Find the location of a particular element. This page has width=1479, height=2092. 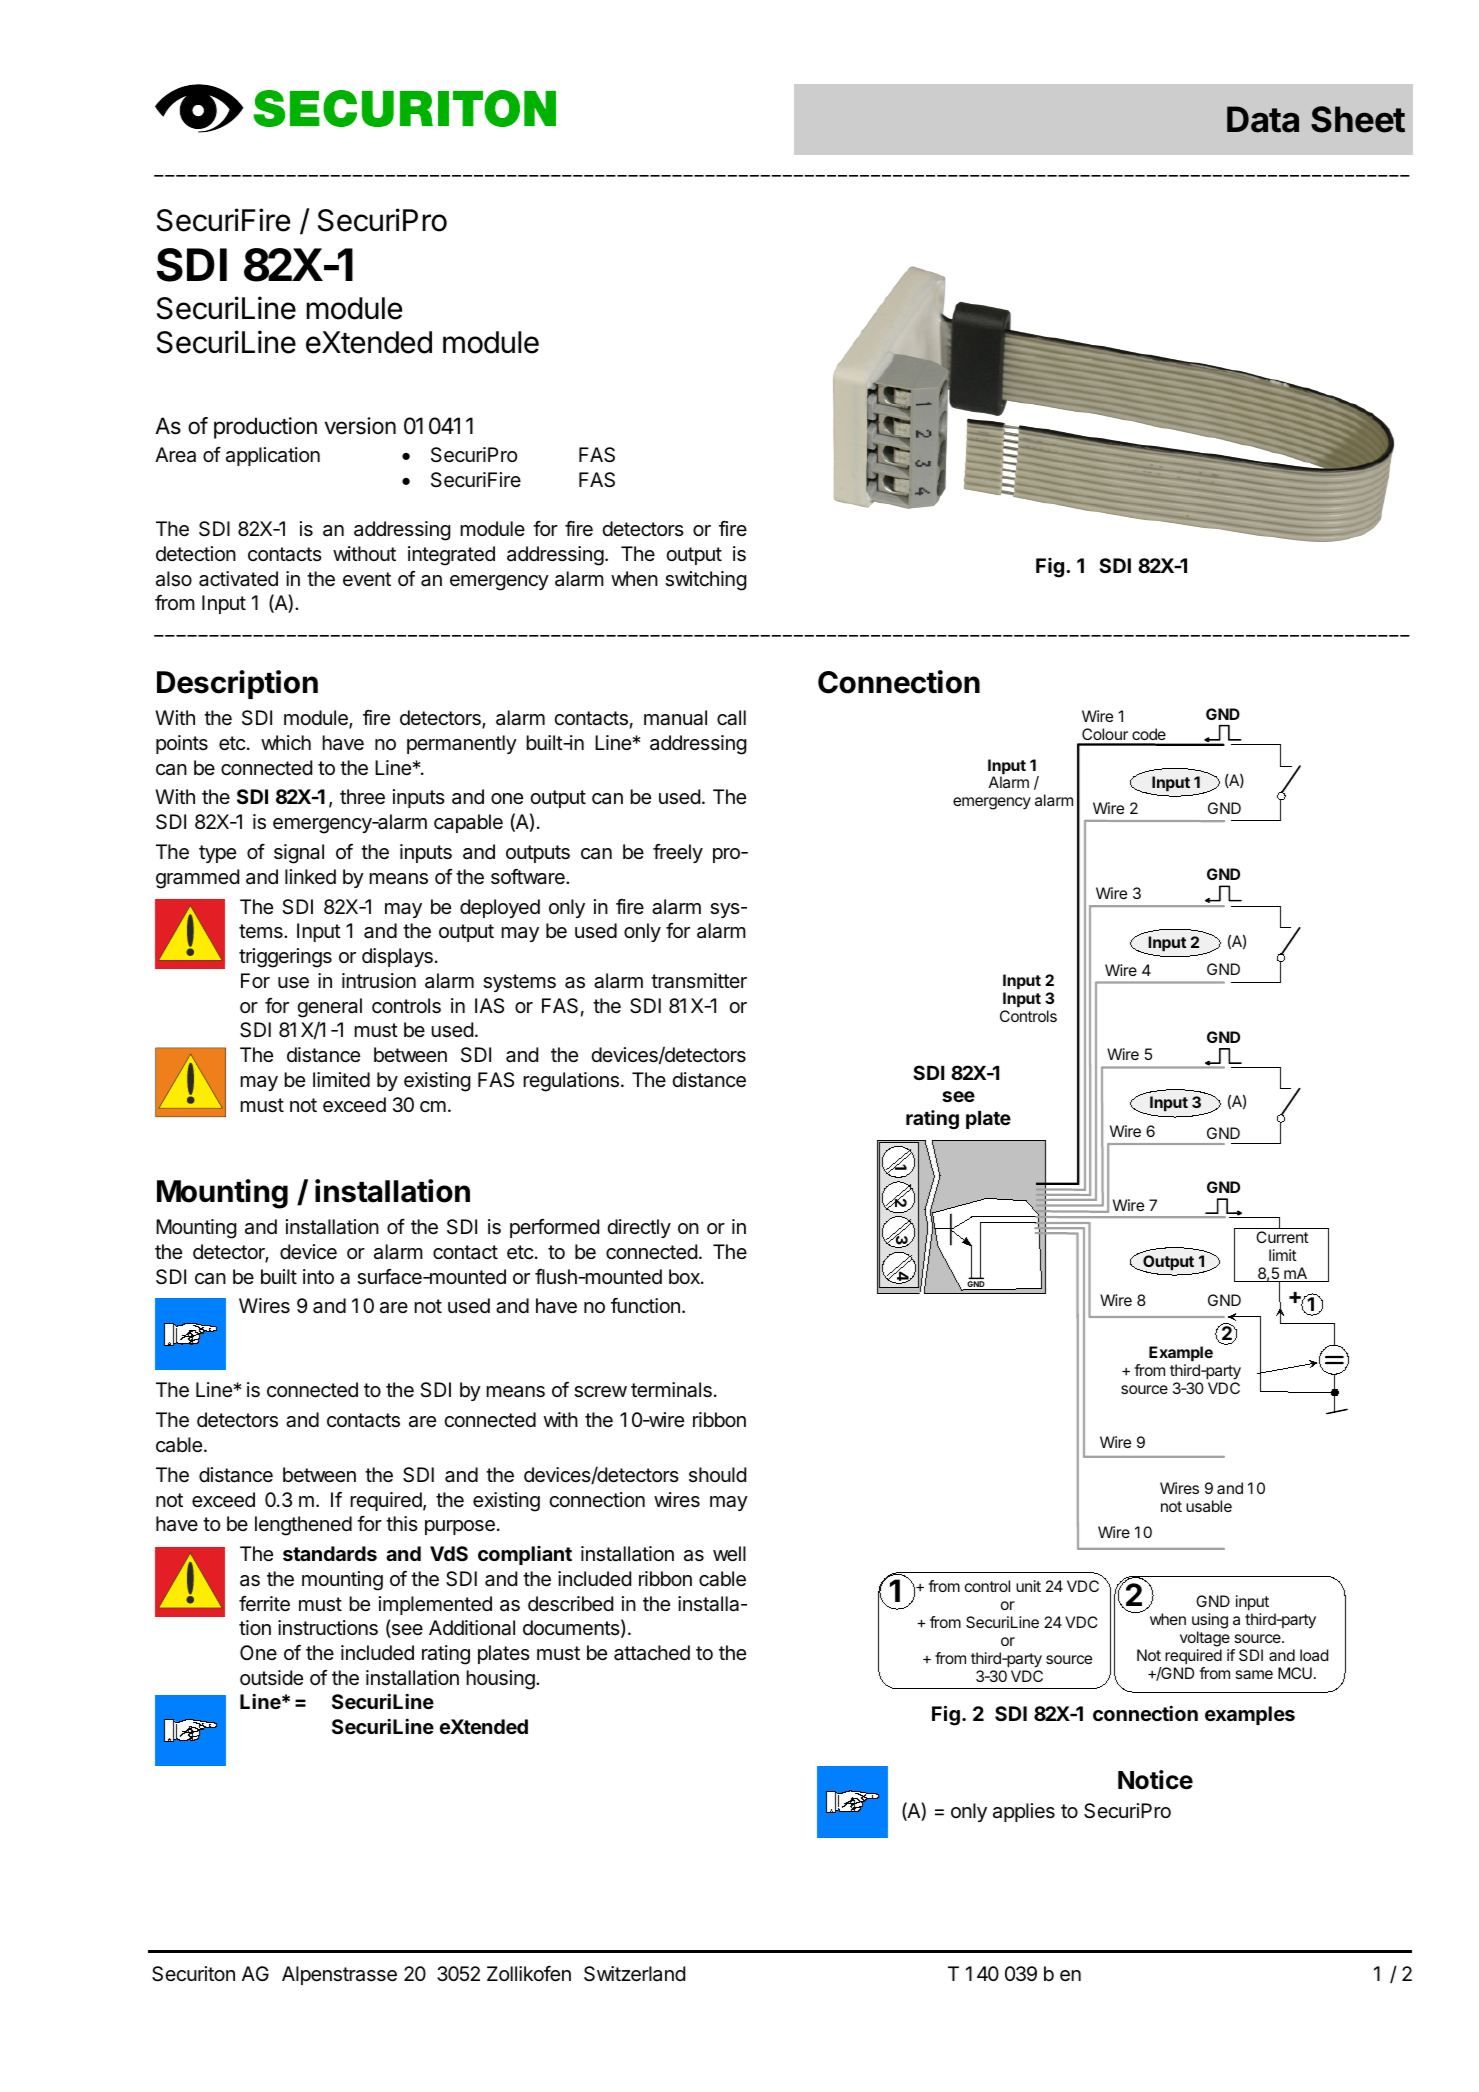

Notice is located at coordinates (1155, 1780).
